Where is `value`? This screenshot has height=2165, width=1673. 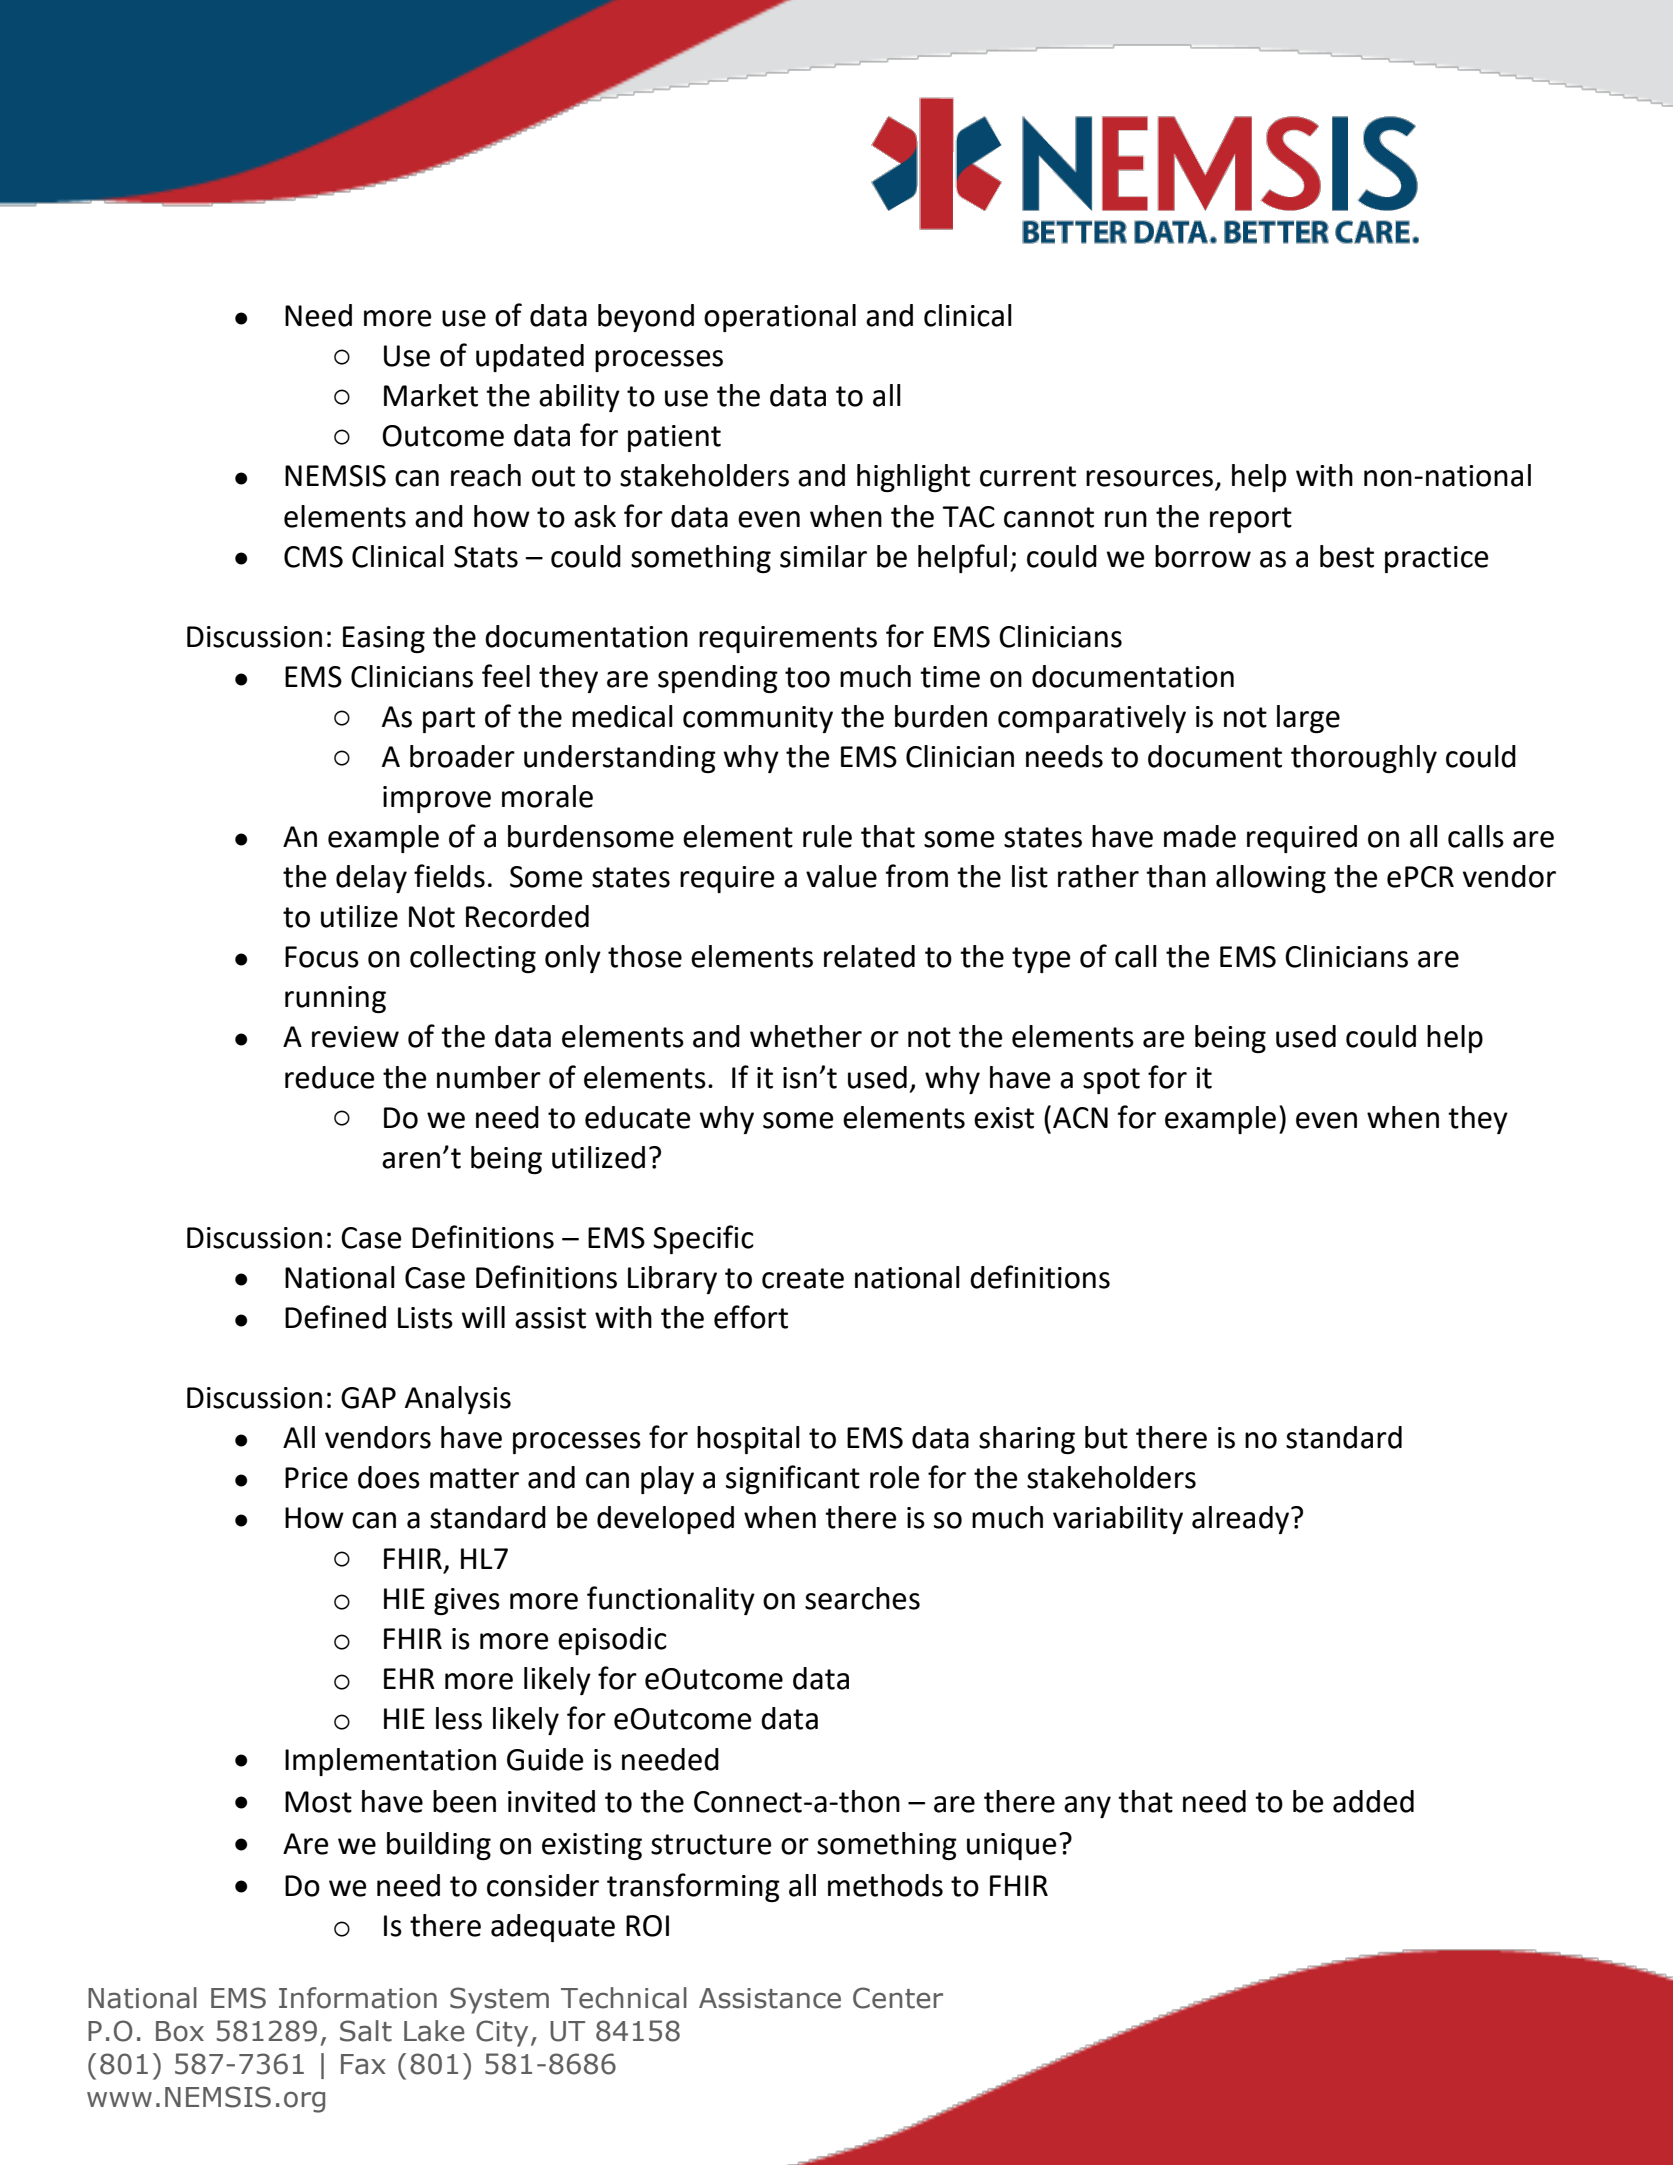
value is located at coordinates (841, 876).
